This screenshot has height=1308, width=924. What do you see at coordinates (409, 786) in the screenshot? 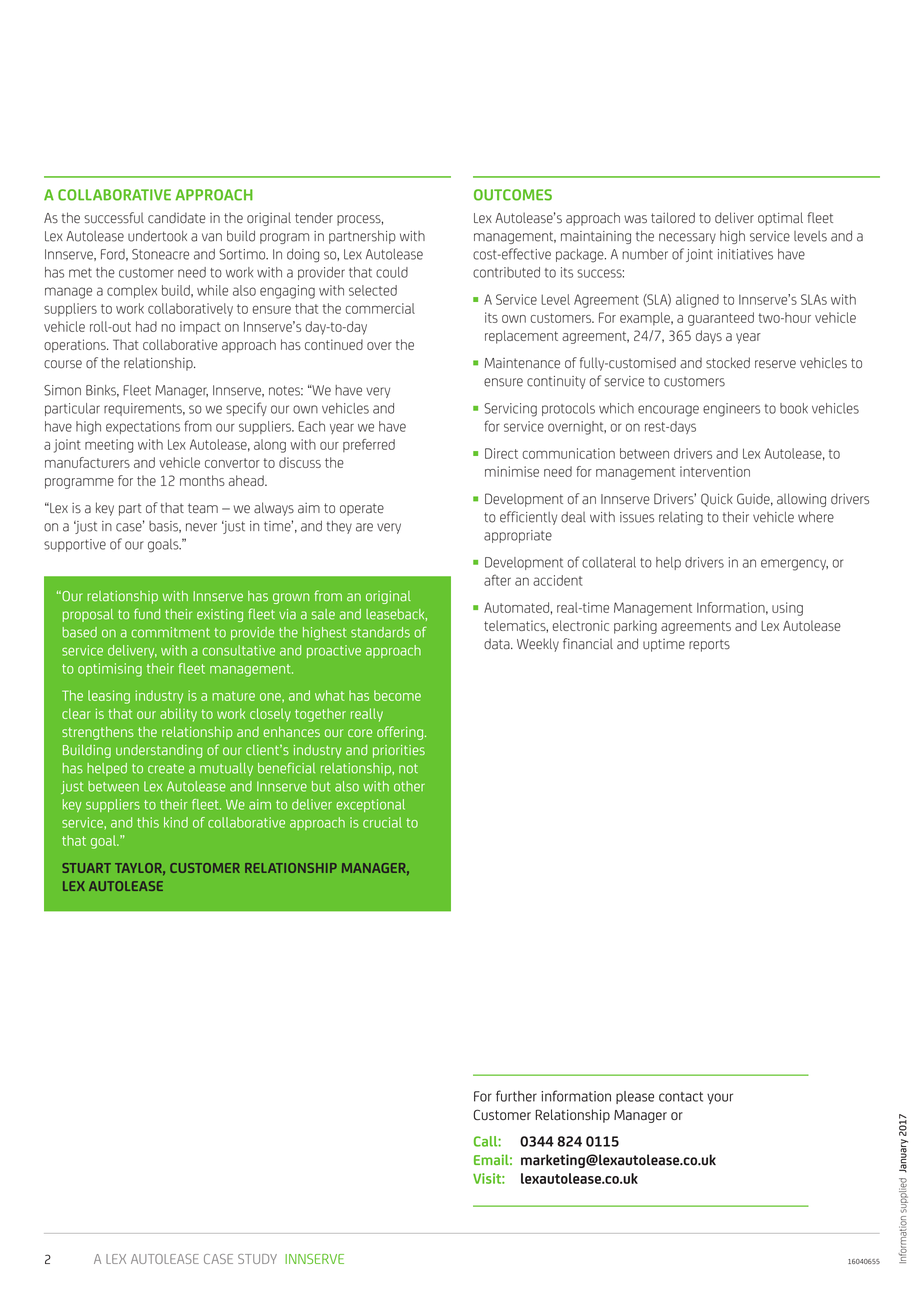
I see `other` at bounding box center [409, 786].
